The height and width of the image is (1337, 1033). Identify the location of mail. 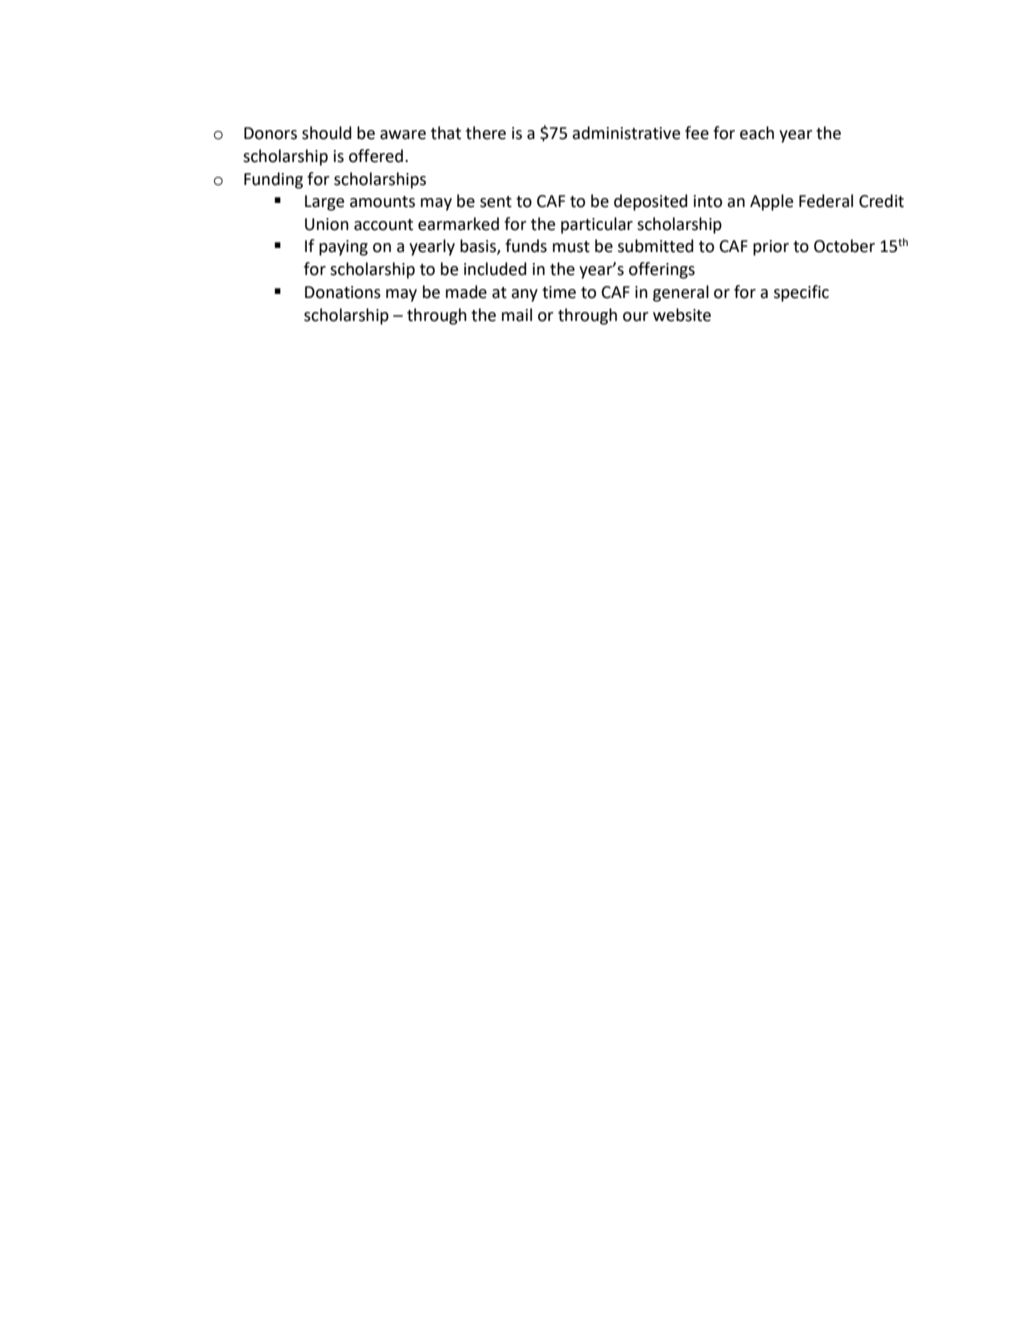
(517, 315).
